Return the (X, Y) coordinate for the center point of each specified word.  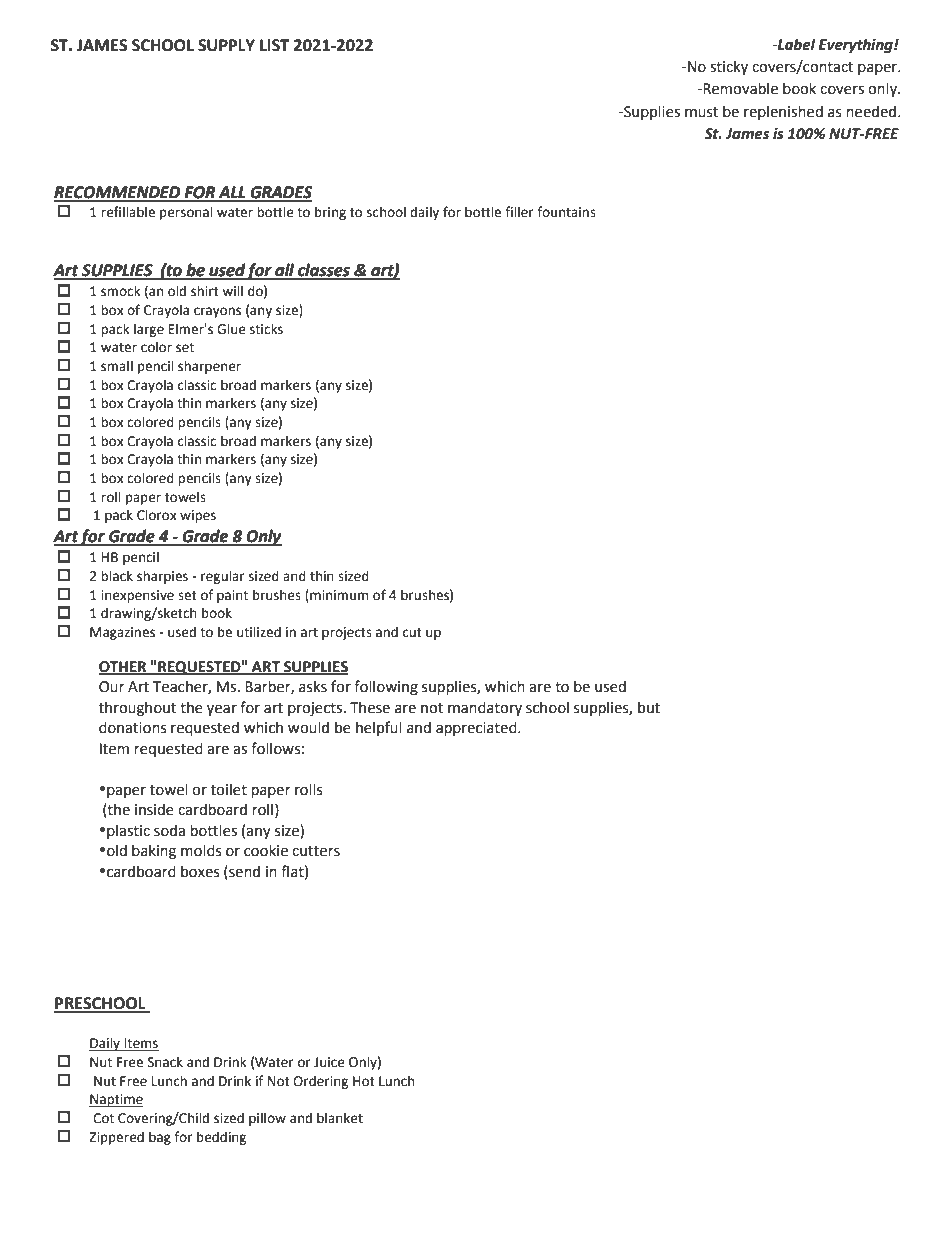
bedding (221, 1138)
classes (324, 271)
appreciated (477, 728)
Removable (739, 88)
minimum (338, 595)
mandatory (485, 708)
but (649, 707)
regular (223, 577)
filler (519, 212)
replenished (783, 112)
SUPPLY (226, 45)
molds (201, 850)
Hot (364, 1081)
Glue (231, 329)
